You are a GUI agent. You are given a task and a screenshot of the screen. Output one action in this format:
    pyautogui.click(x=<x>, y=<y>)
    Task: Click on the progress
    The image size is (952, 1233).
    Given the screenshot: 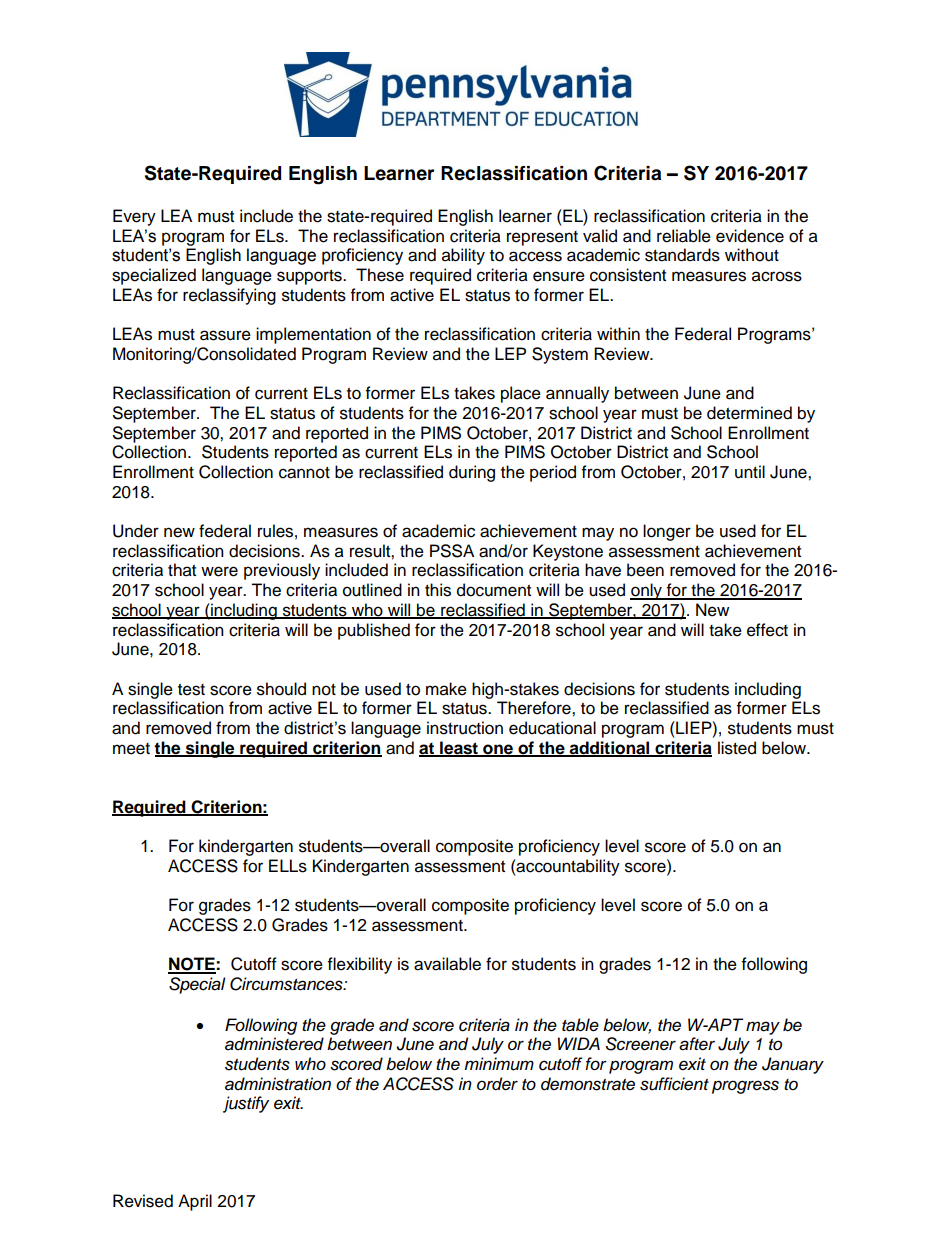 What is the action you would take?
    pyautogui.click(x=745, y=1087)
